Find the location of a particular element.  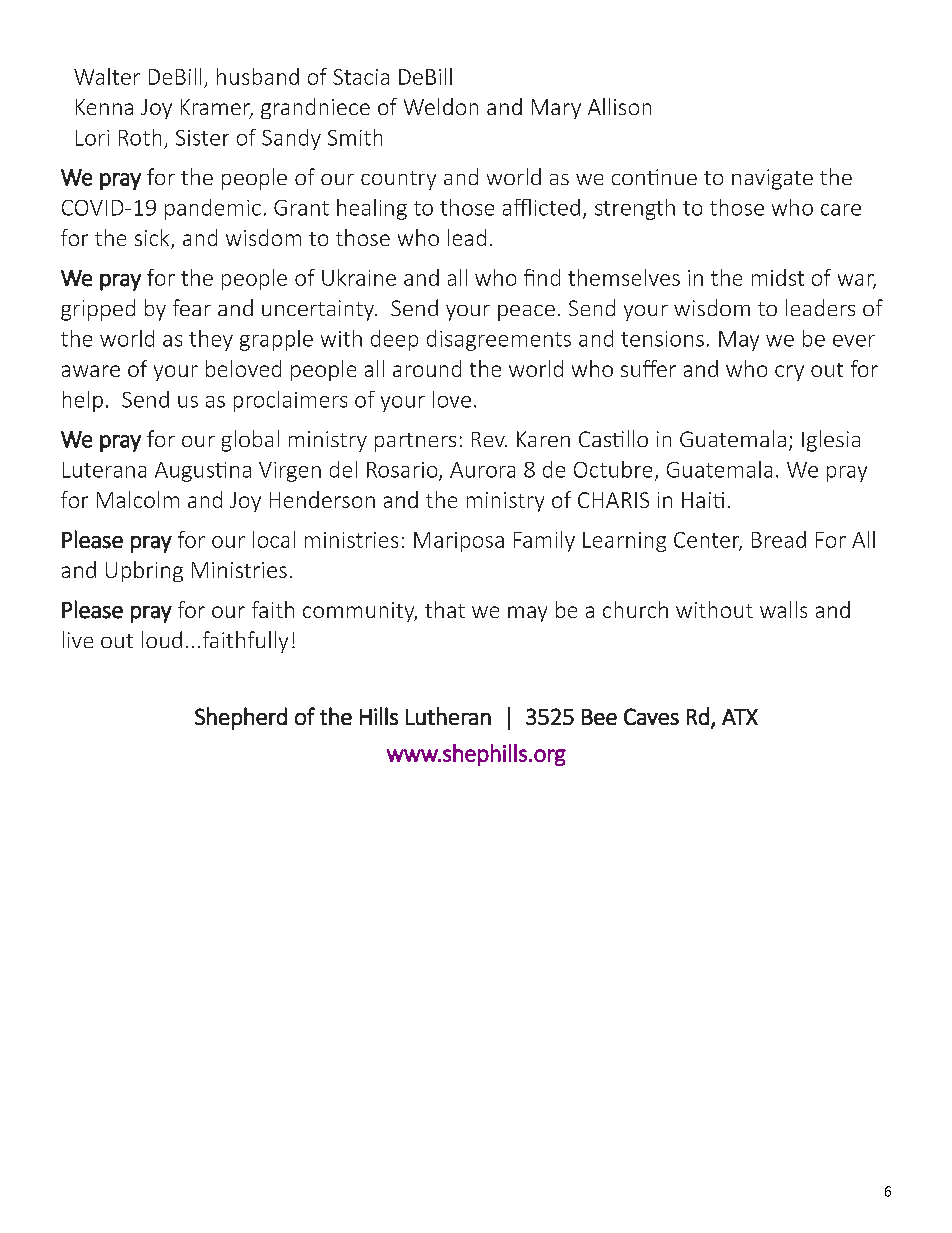

help is located at coordinates (83, 401).
